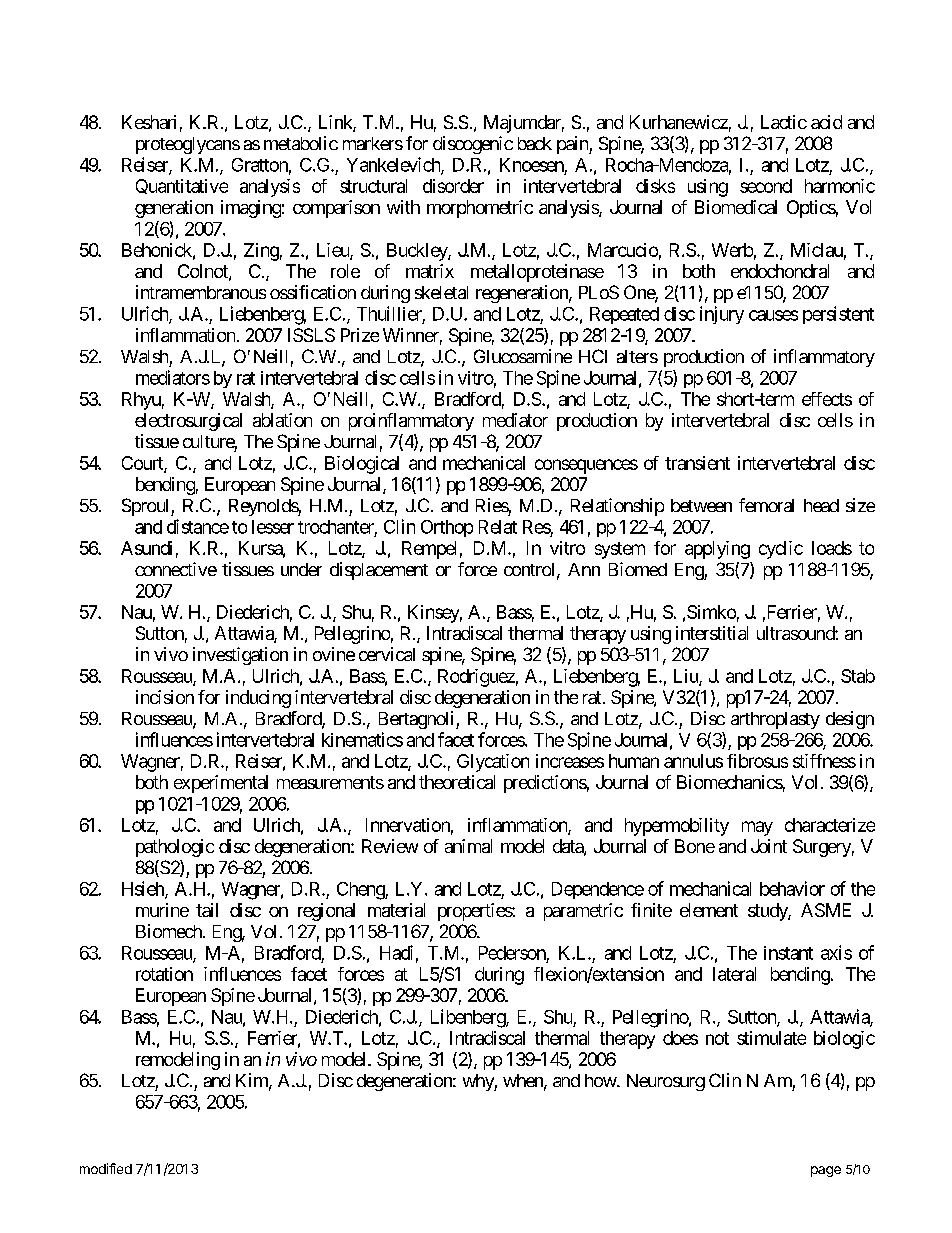  I want to click on back, so click(535, 143).
